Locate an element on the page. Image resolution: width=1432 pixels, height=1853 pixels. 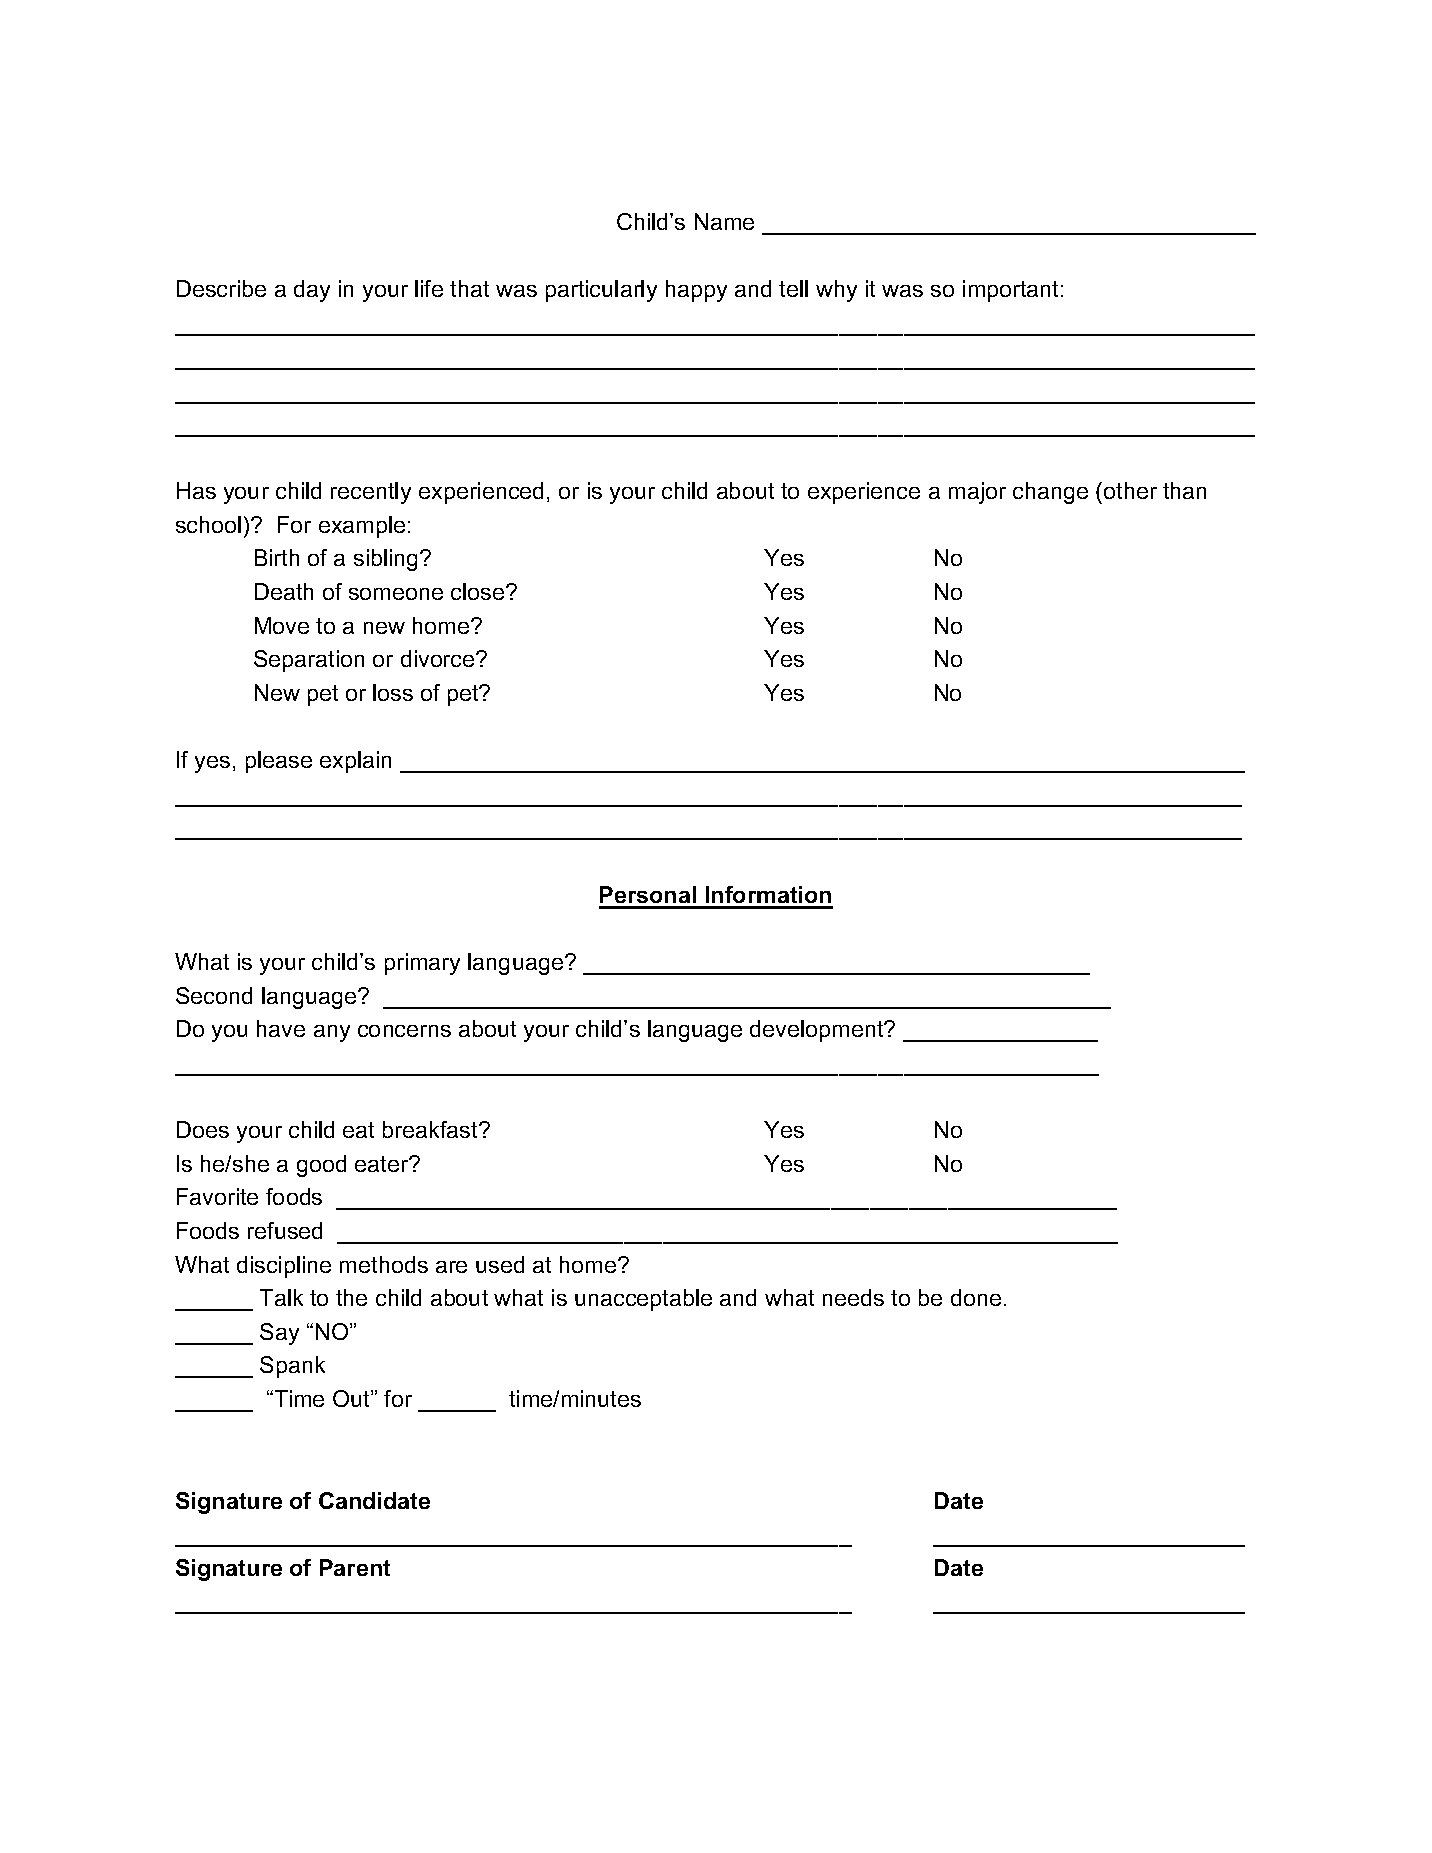
done is located at coordinates (976, 1297).
